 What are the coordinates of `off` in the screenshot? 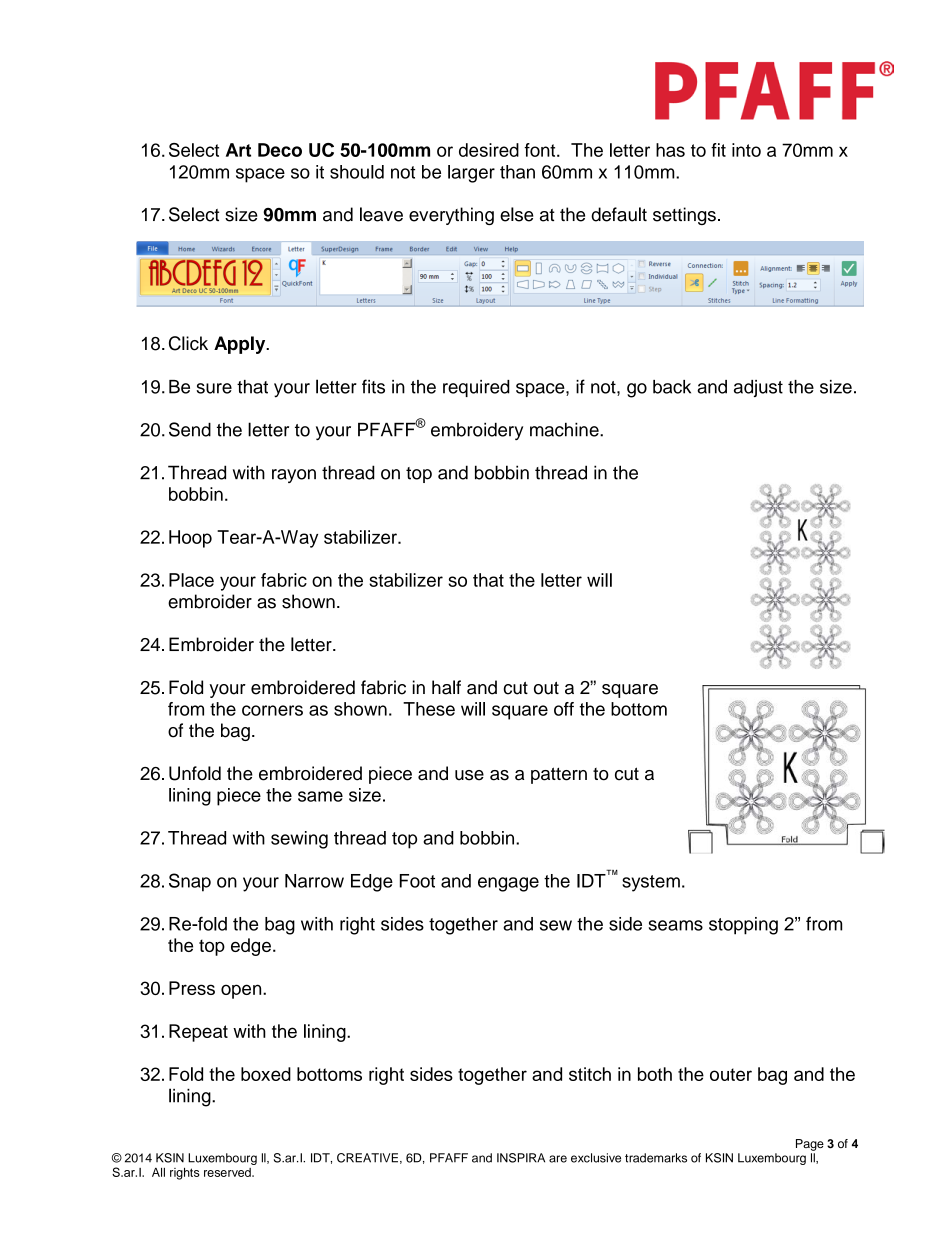 It's located at (564, 709).
